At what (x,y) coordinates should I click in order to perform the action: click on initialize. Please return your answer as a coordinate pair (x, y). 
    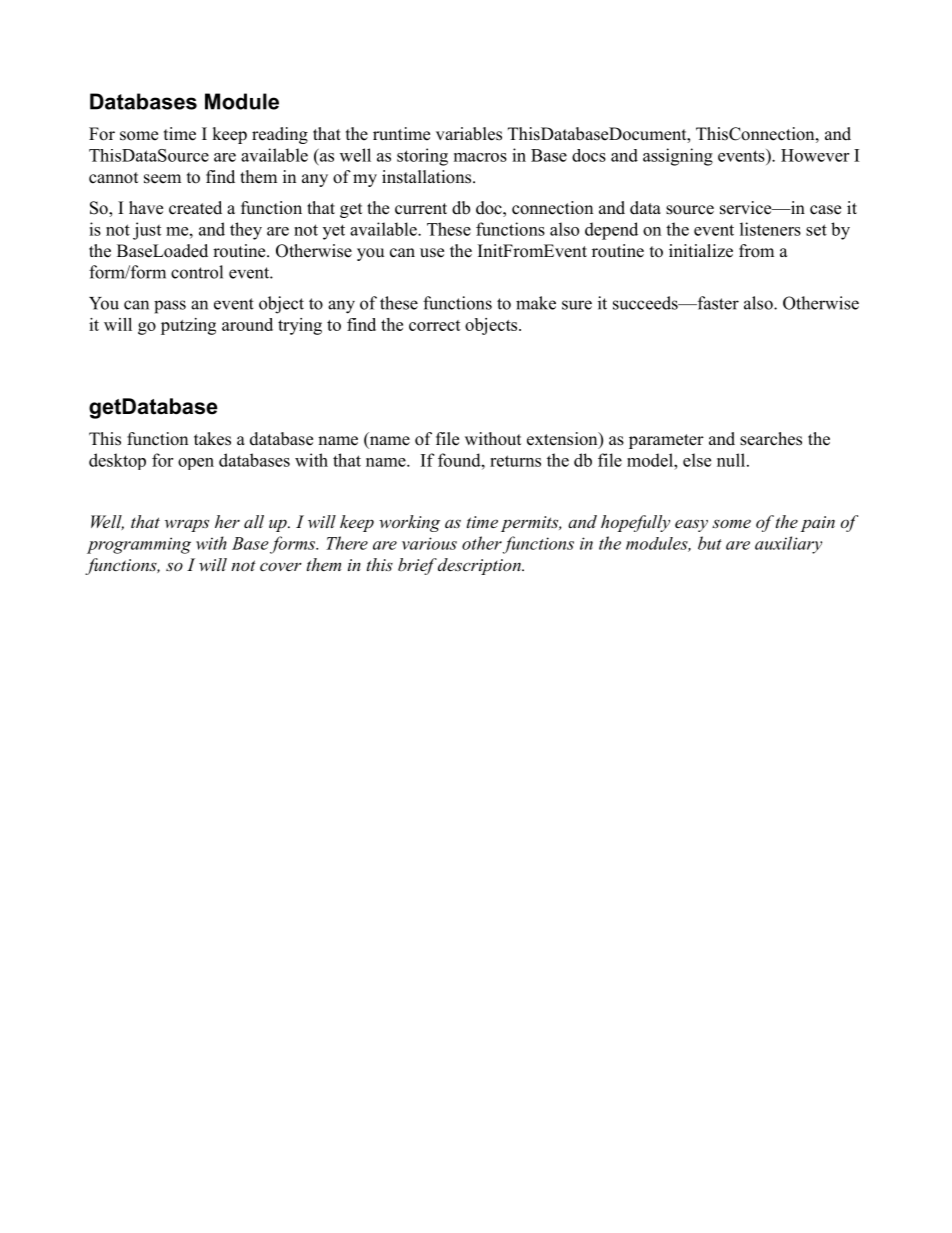
    Looking at the image, I should click on (701, 251).
